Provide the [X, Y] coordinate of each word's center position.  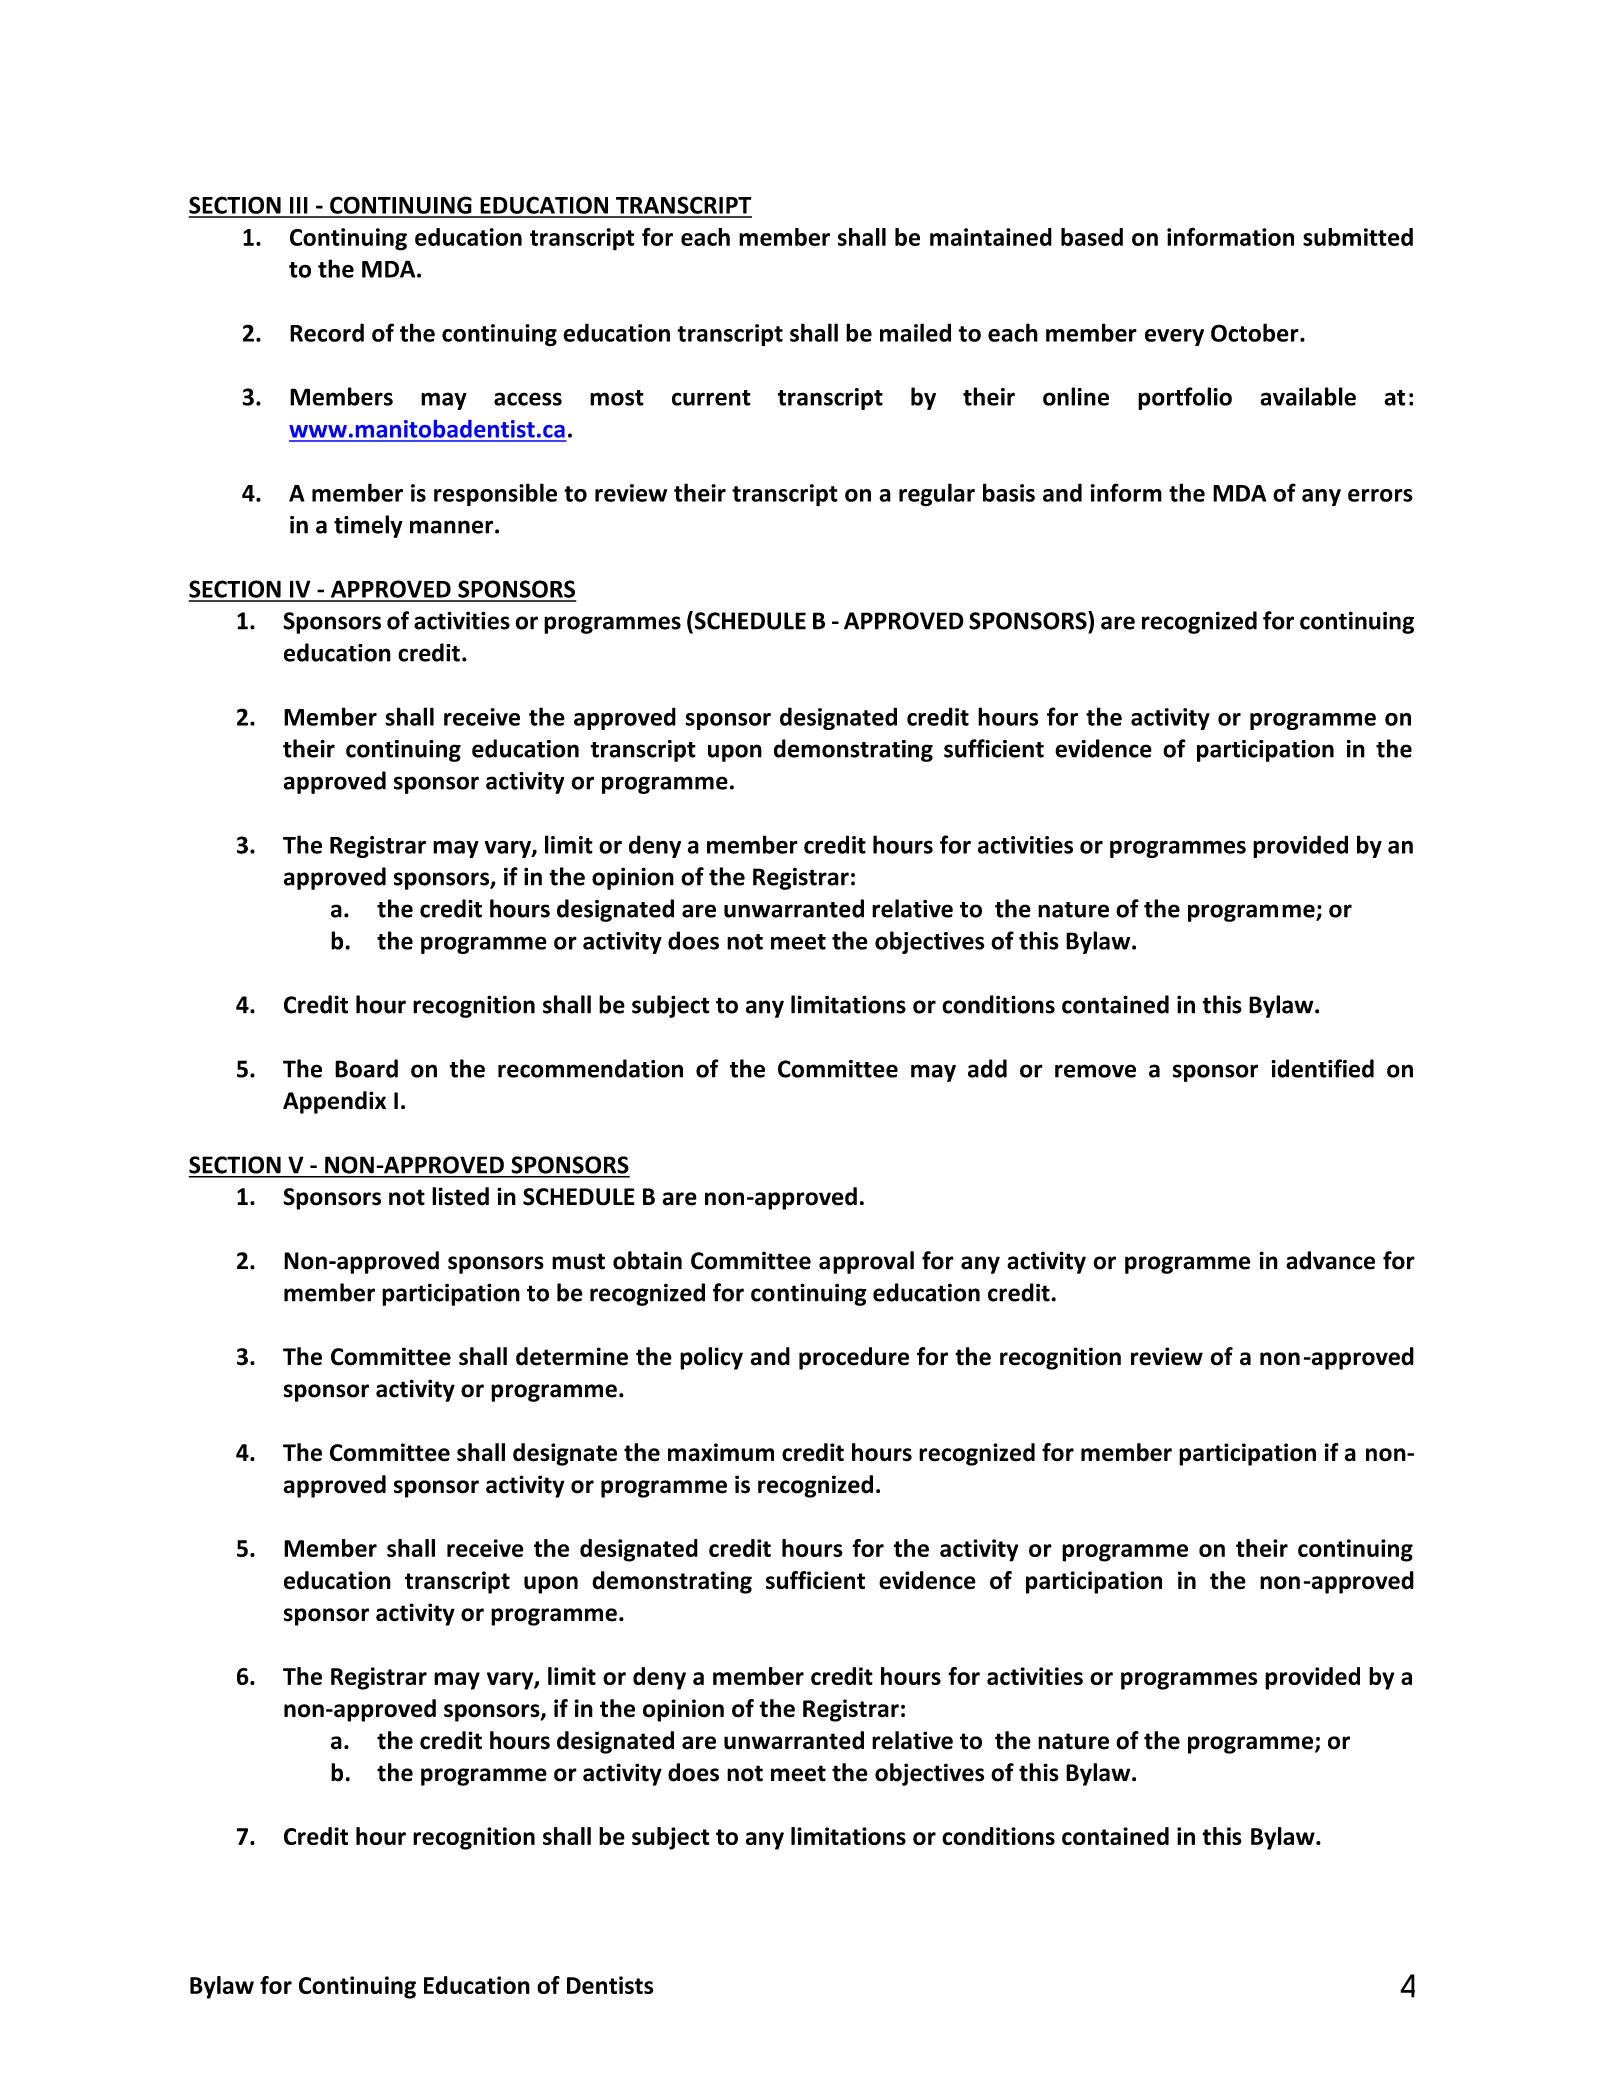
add [987, 1068]
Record [327, 332]
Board [366, 1068]
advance [1330, 1260]
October [1256, 332]
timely [368, 526]
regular [937, 495]
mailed [915, 332]
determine [572, 1356]
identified [1322, 1068]
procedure [854, 1358]
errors [1380, 495]
